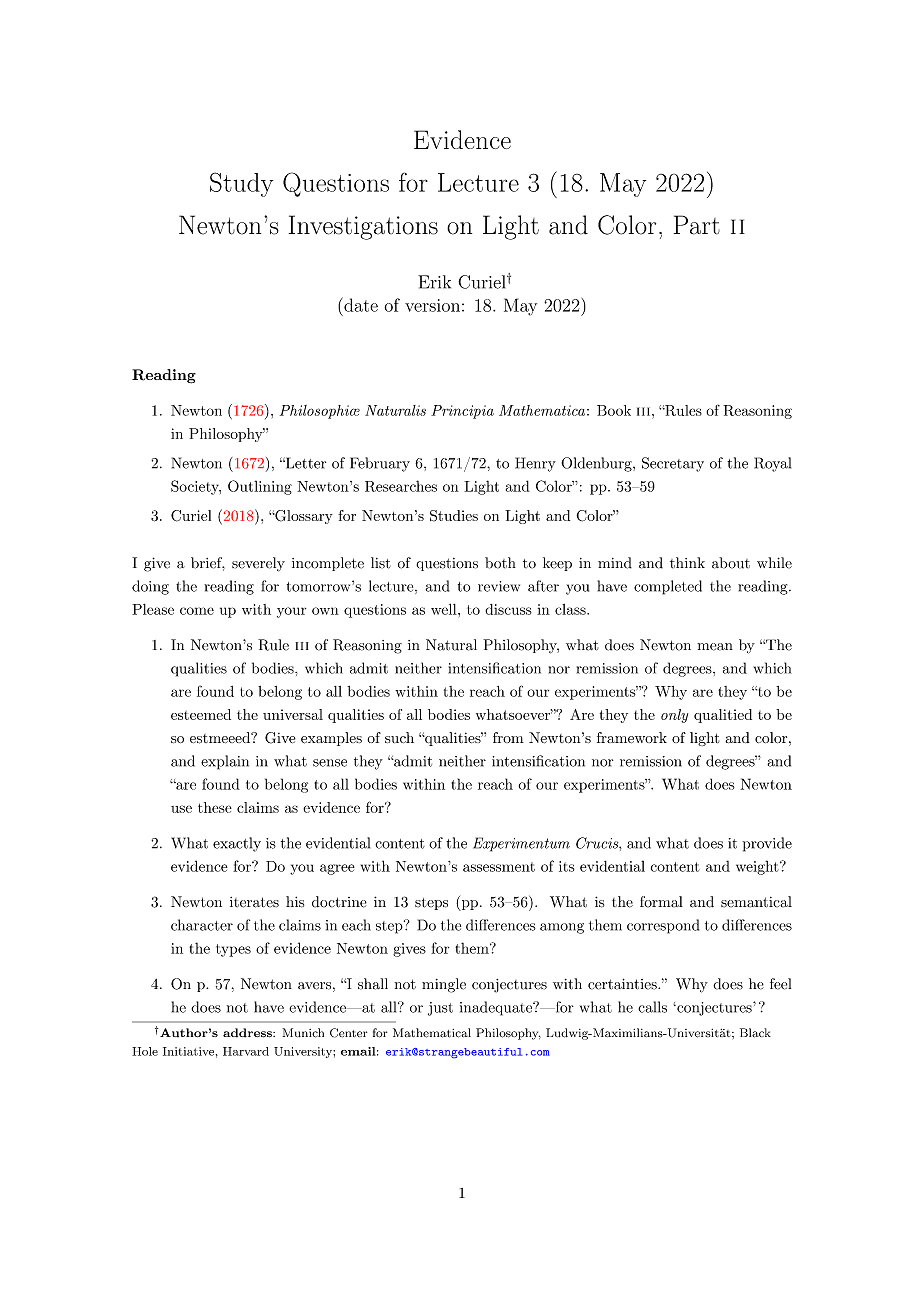  I want to click on Study, so click(241, 184).
